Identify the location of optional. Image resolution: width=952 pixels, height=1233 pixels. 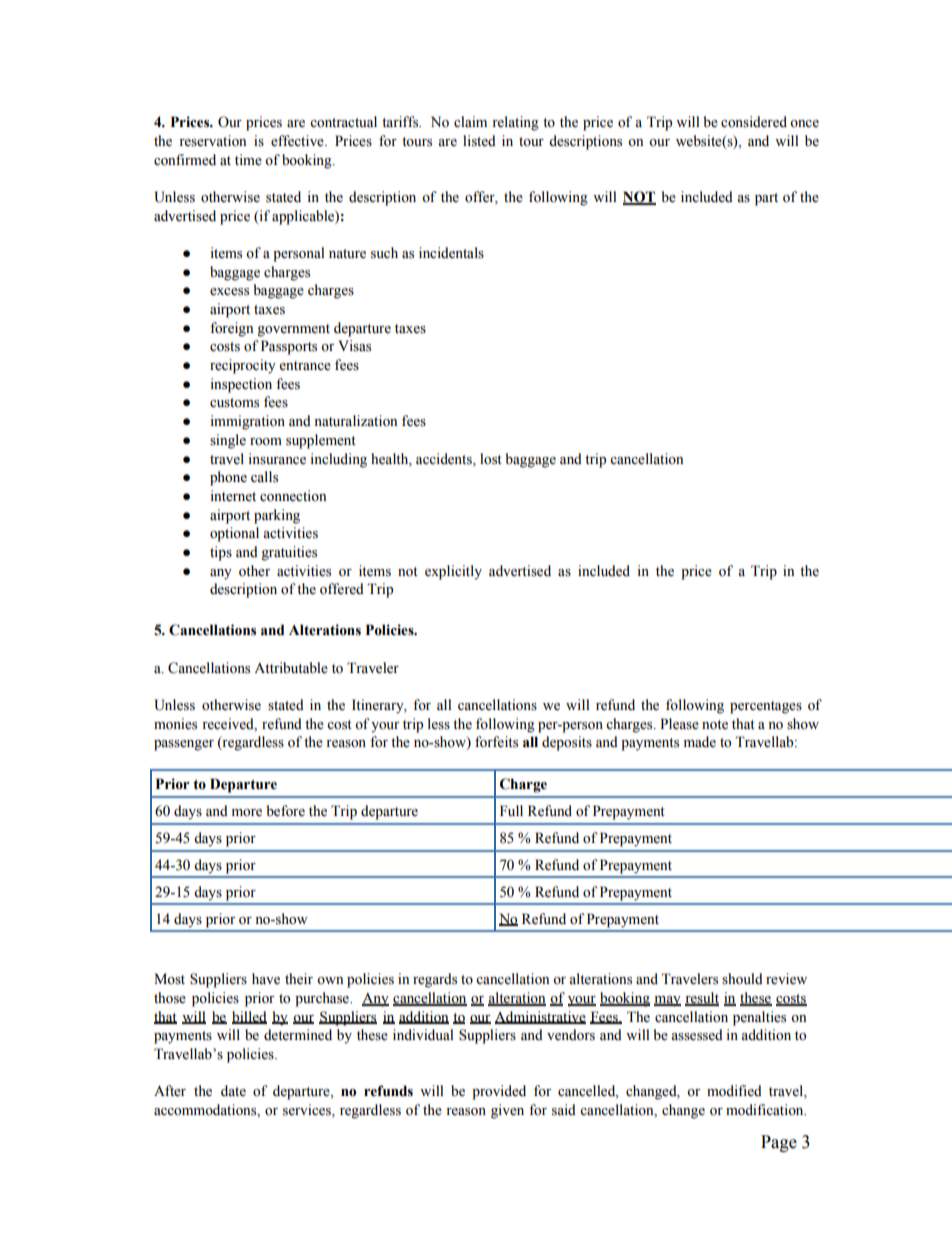
(234, 534).
